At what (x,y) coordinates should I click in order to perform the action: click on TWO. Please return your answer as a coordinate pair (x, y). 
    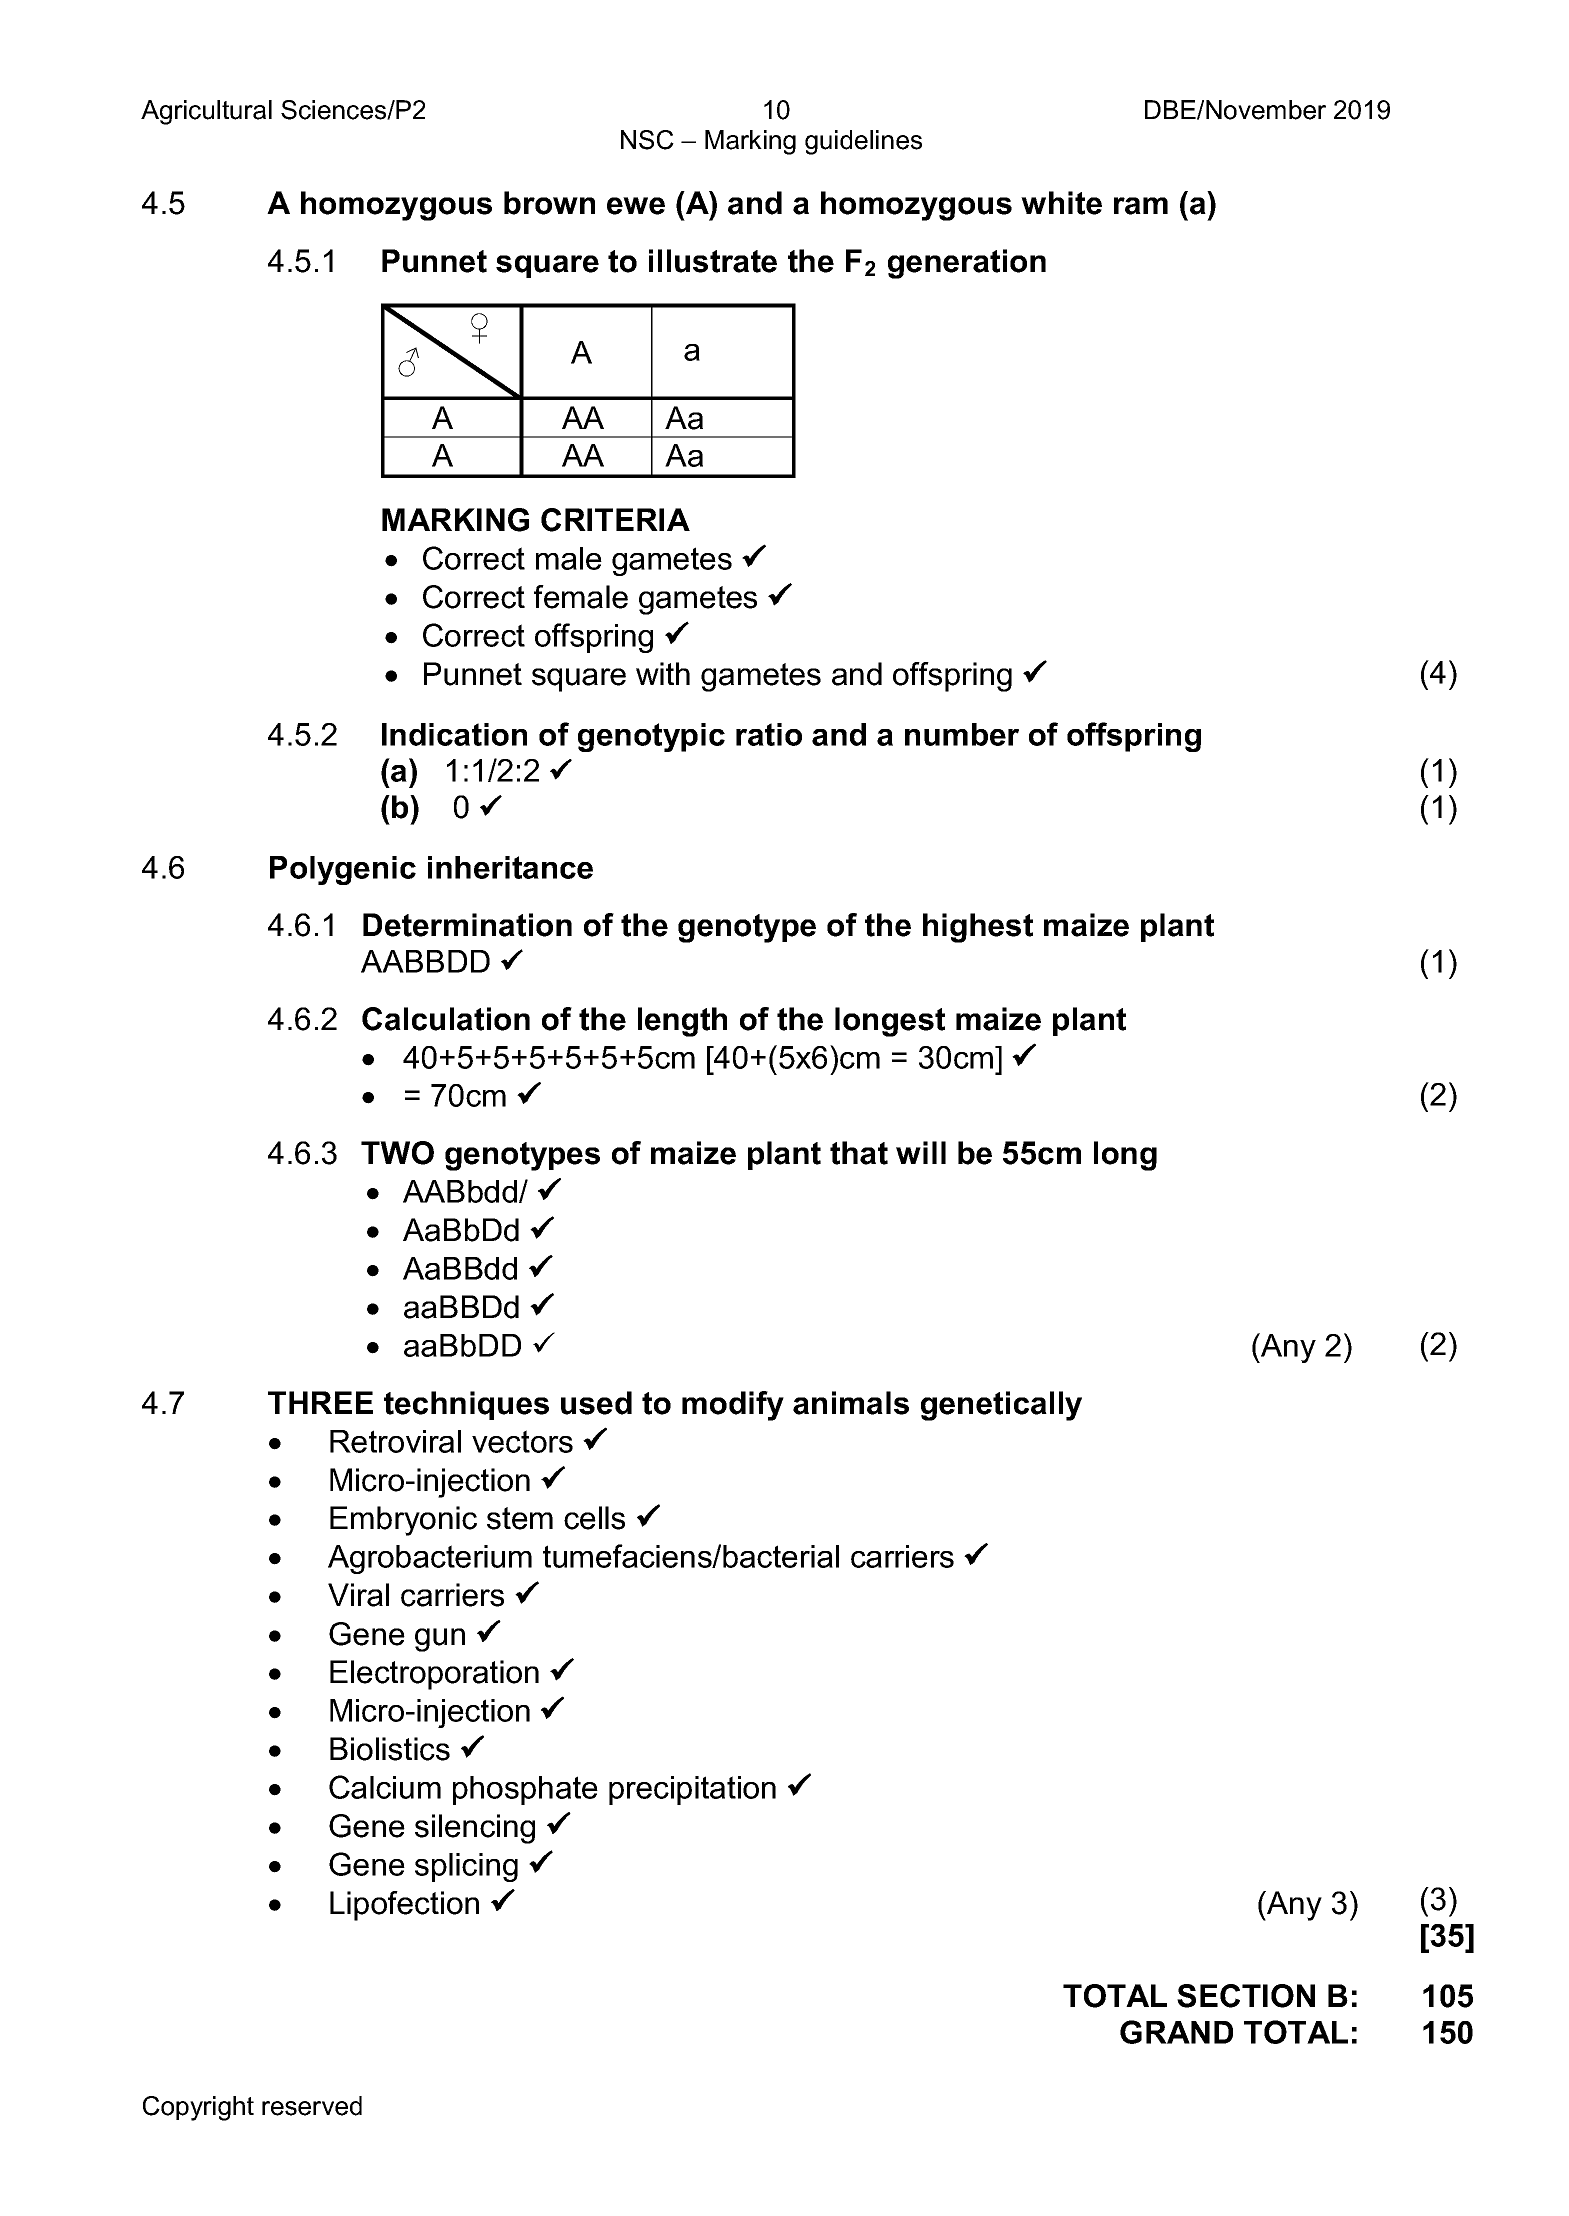
    Looking at the image, I should click on (397, 1153).
